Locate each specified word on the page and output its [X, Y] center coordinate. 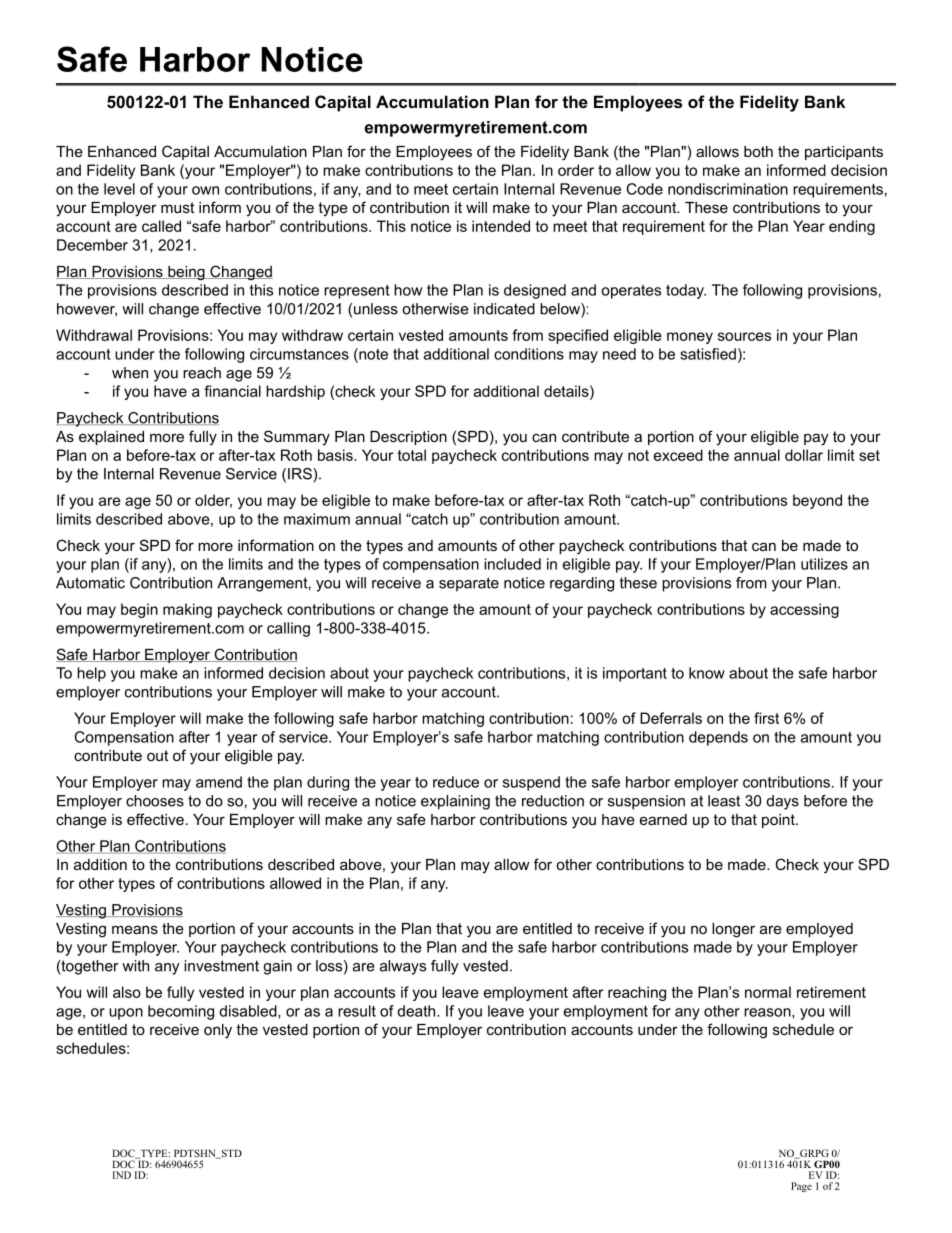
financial [232, 391]
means [135, 929]
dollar [804, 455]
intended [501, 226]
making [187, 610]
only [218, 1031]
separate [469, 584]
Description [408, 438]
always [403, 967]
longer [733, 930]
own [205, 190]
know [707, 673]
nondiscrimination [728, 189]
